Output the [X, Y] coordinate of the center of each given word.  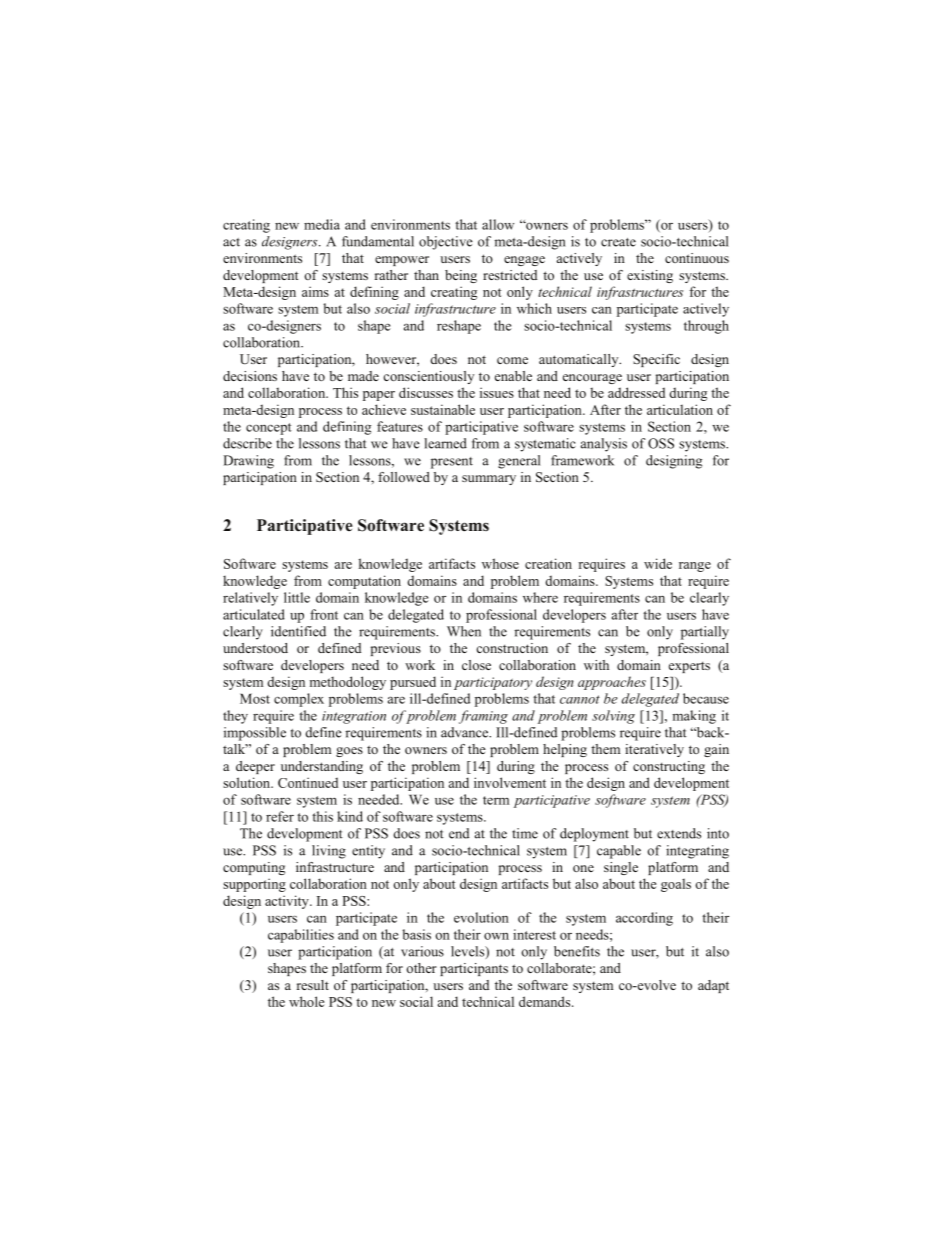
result [313, 985]
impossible [255, 734]
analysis [604, 445]
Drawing [248, 462]
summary [489, 480]
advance [466, 732]
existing [650, 276]
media [322, 224]
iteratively [654, 750]
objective [446, 243]
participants [474, 969]
